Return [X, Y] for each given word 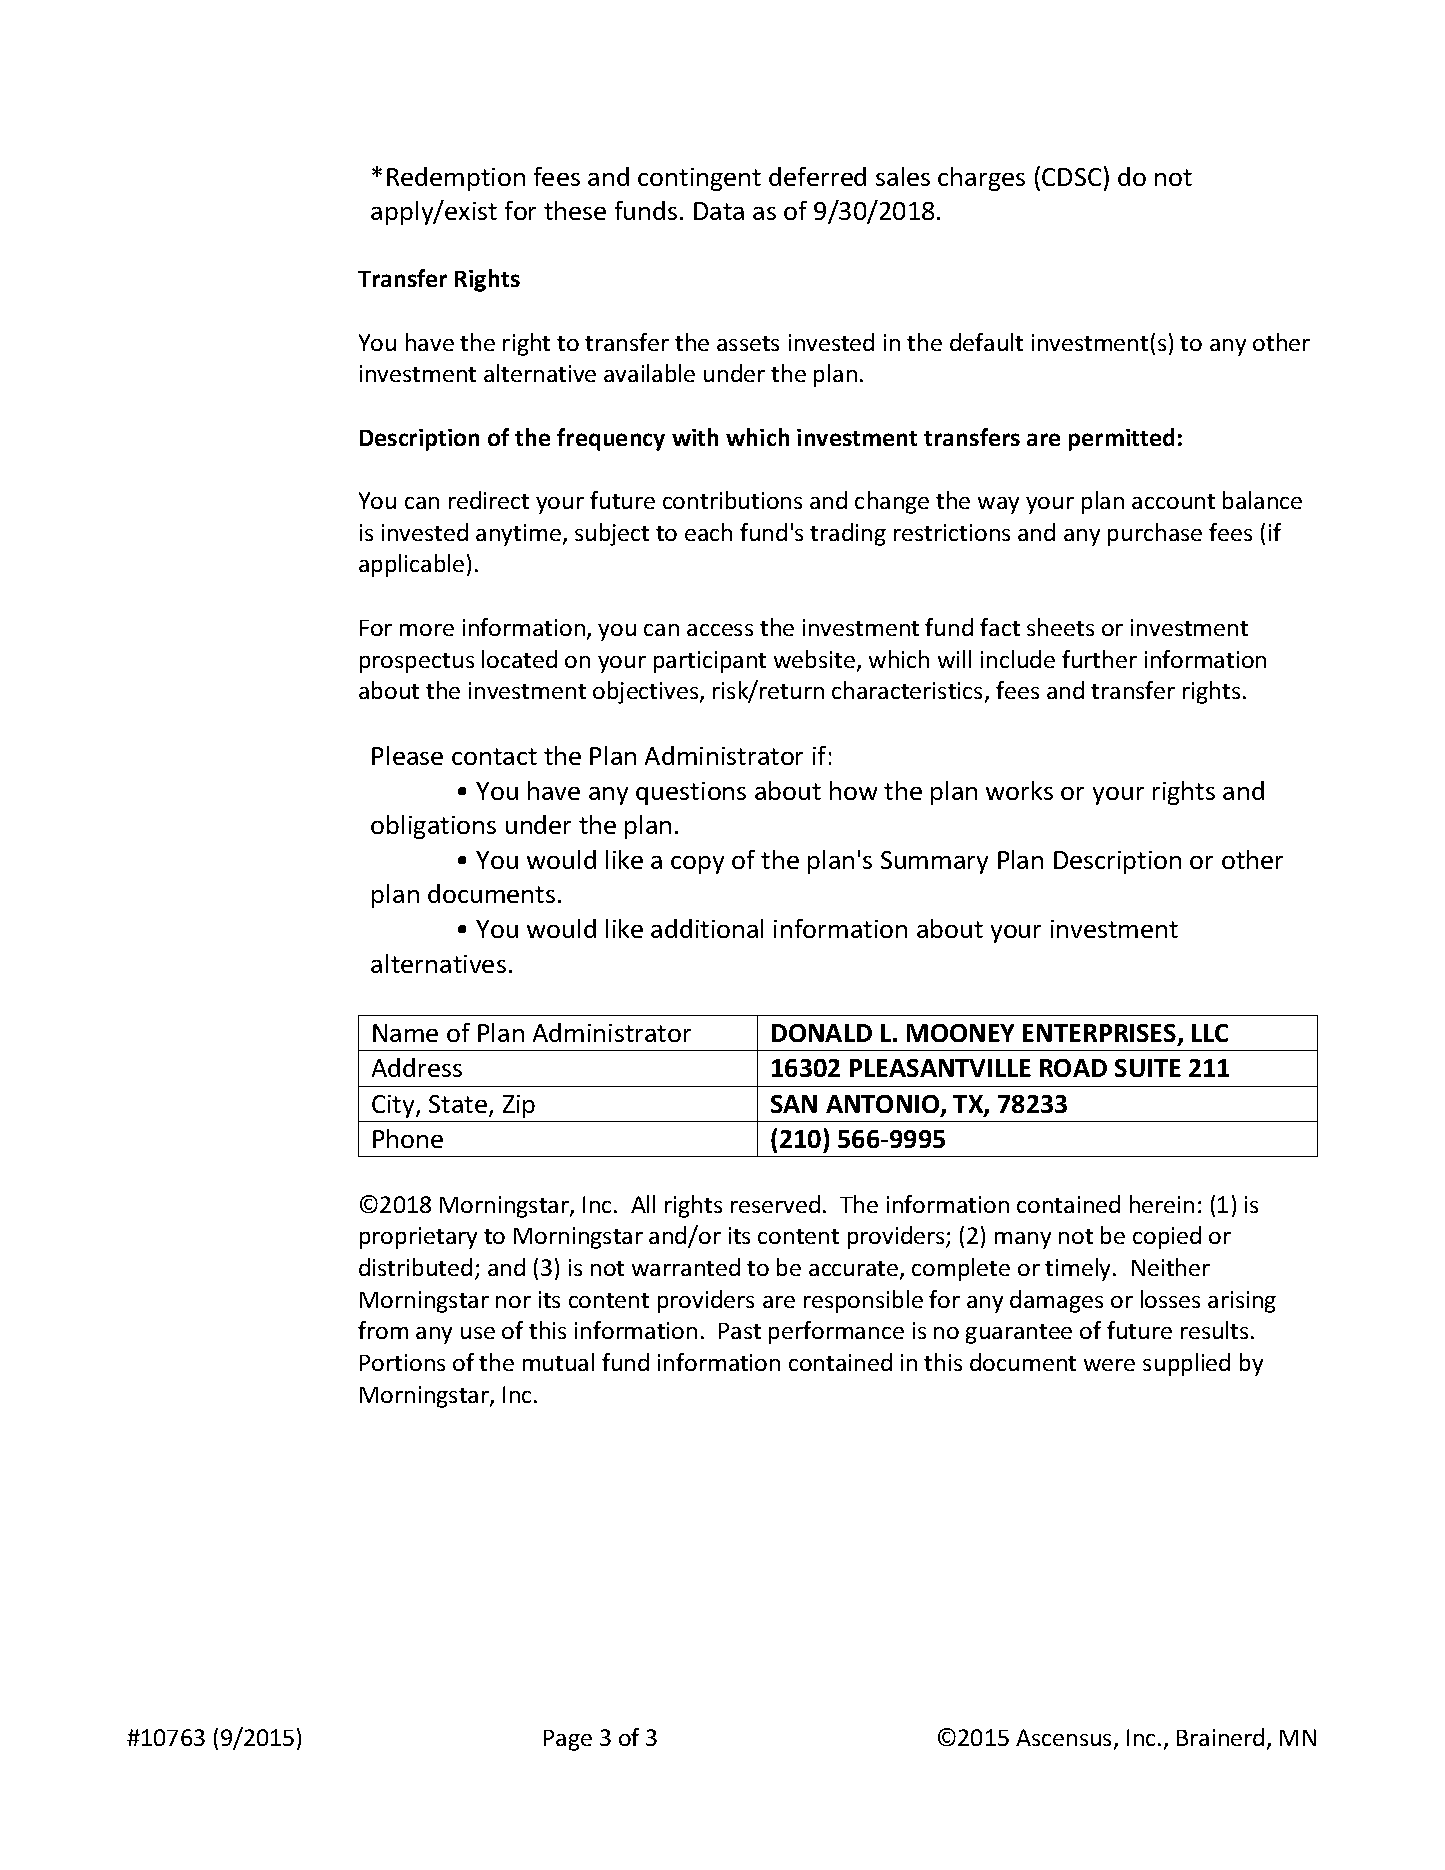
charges [981, 179]
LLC [1210, 1033]
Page [568, 1740]
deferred [817, 176]
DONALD [822, 1033]
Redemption [456, 179]
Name [405, 1033]
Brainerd [1220, 1737]
